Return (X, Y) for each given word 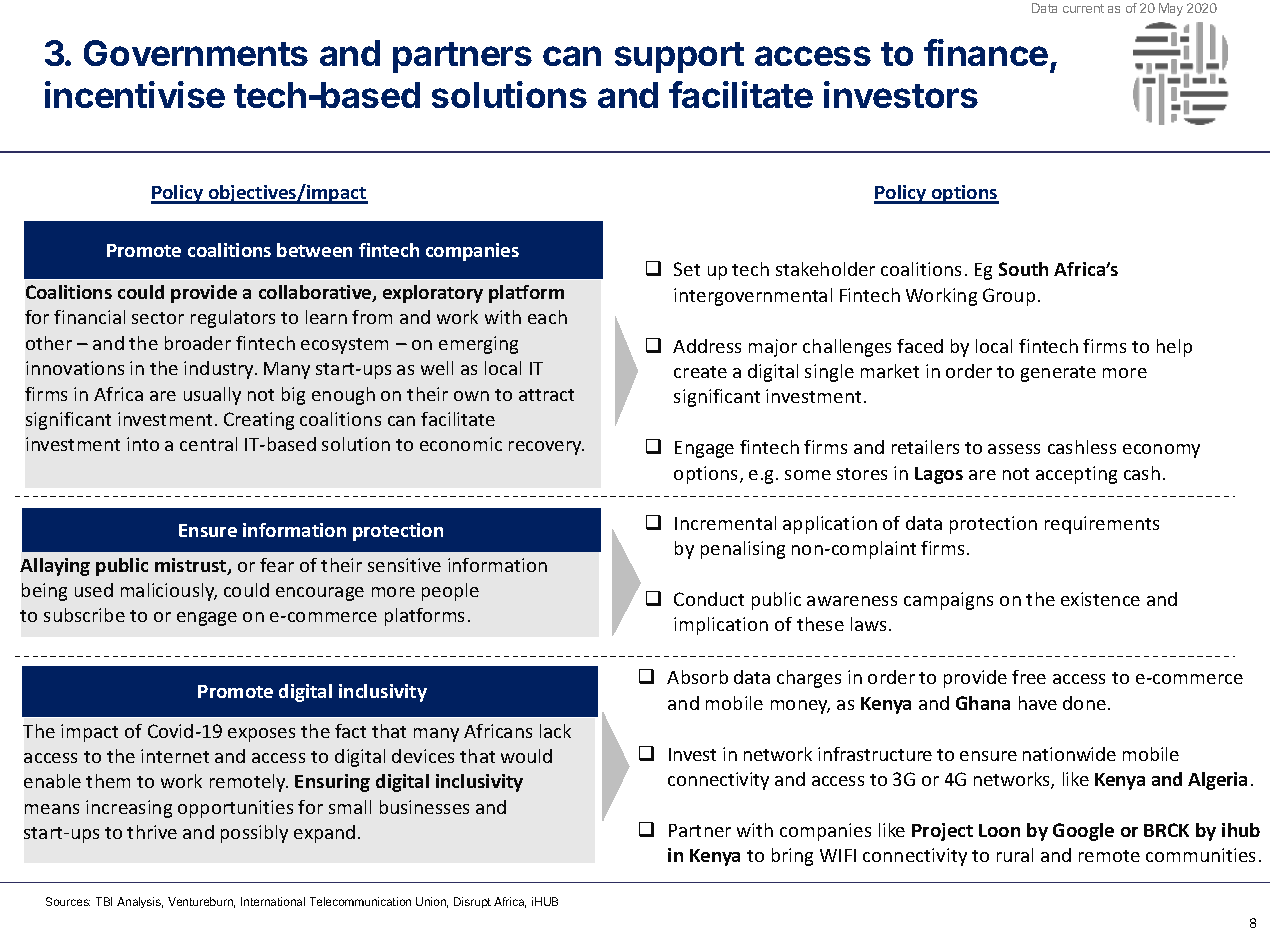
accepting (1076, 475)
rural (1015, 855)
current (1083, 8)
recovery (546, 448)
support (679, 57)
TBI (104, 901)
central (208, 444)
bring (792, 857)
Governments (196, 53)
